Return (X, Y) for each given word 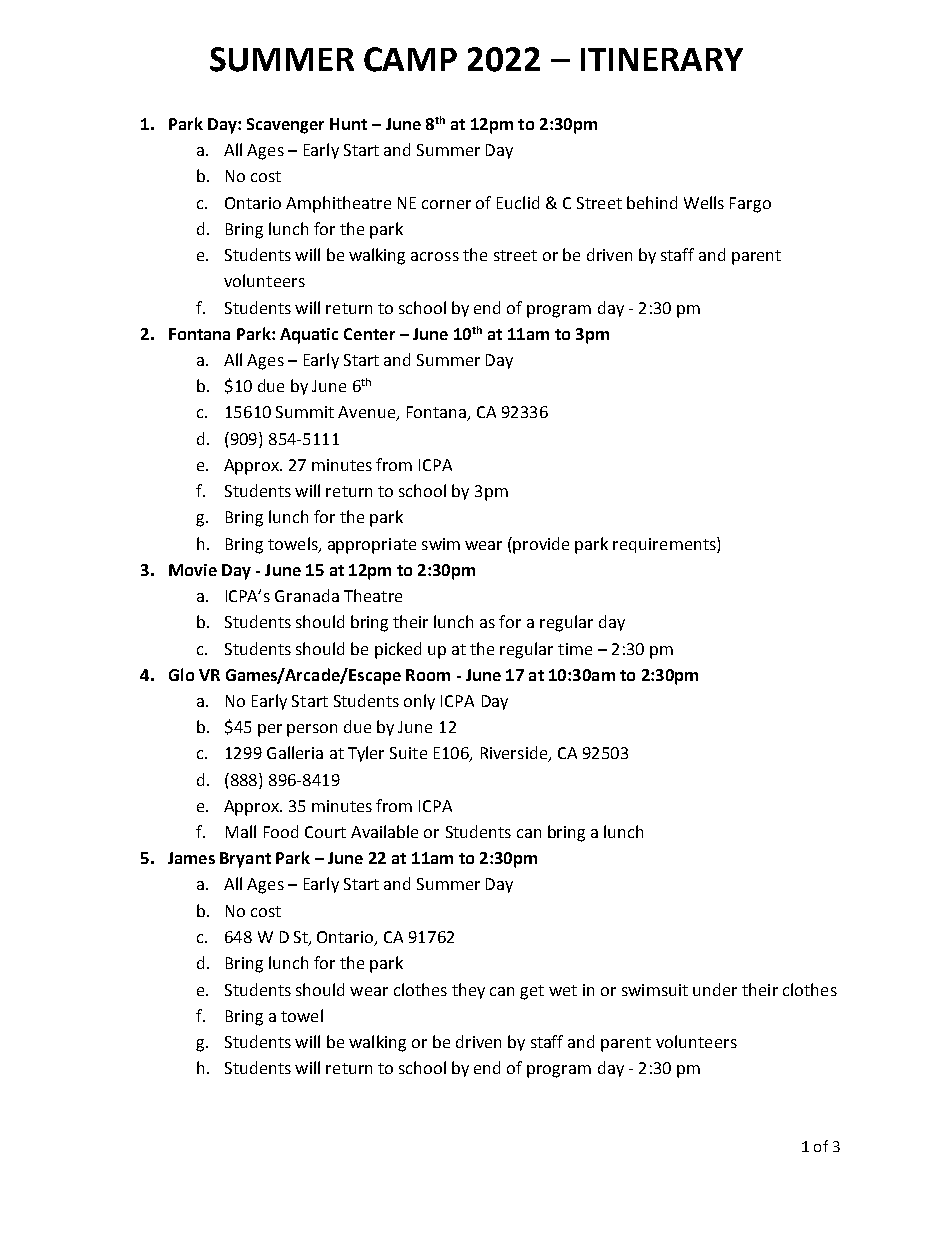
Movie (193, 570)
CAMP (410, 59)
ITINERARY (662, 59)
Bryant (245, 860)
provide (541, 545)
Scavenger (285, 126)
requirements (665, 545)
